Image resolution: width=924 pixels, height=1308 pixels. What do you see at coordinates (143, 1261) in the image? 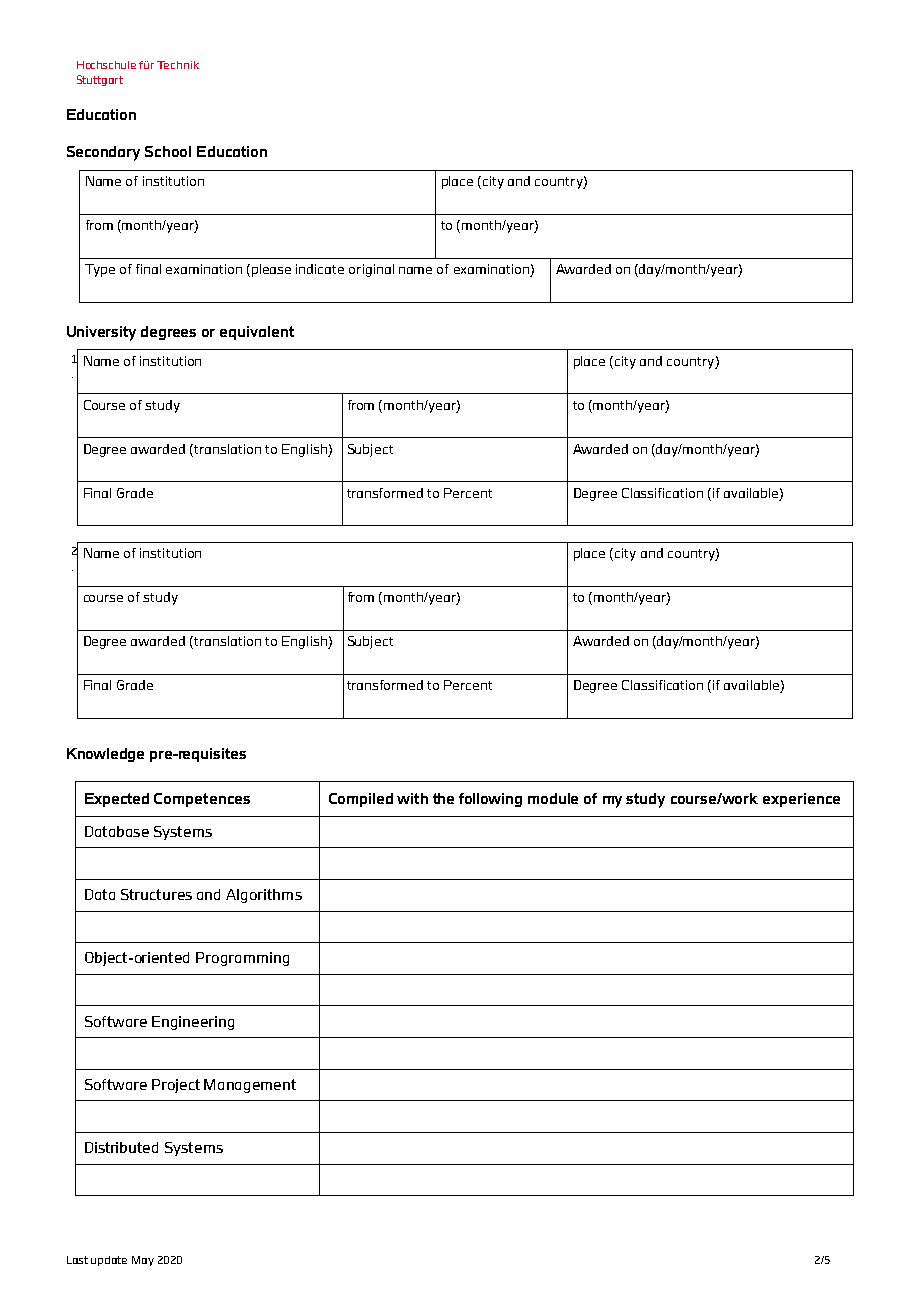
I see `May` at bounding box center [143, 1261].
